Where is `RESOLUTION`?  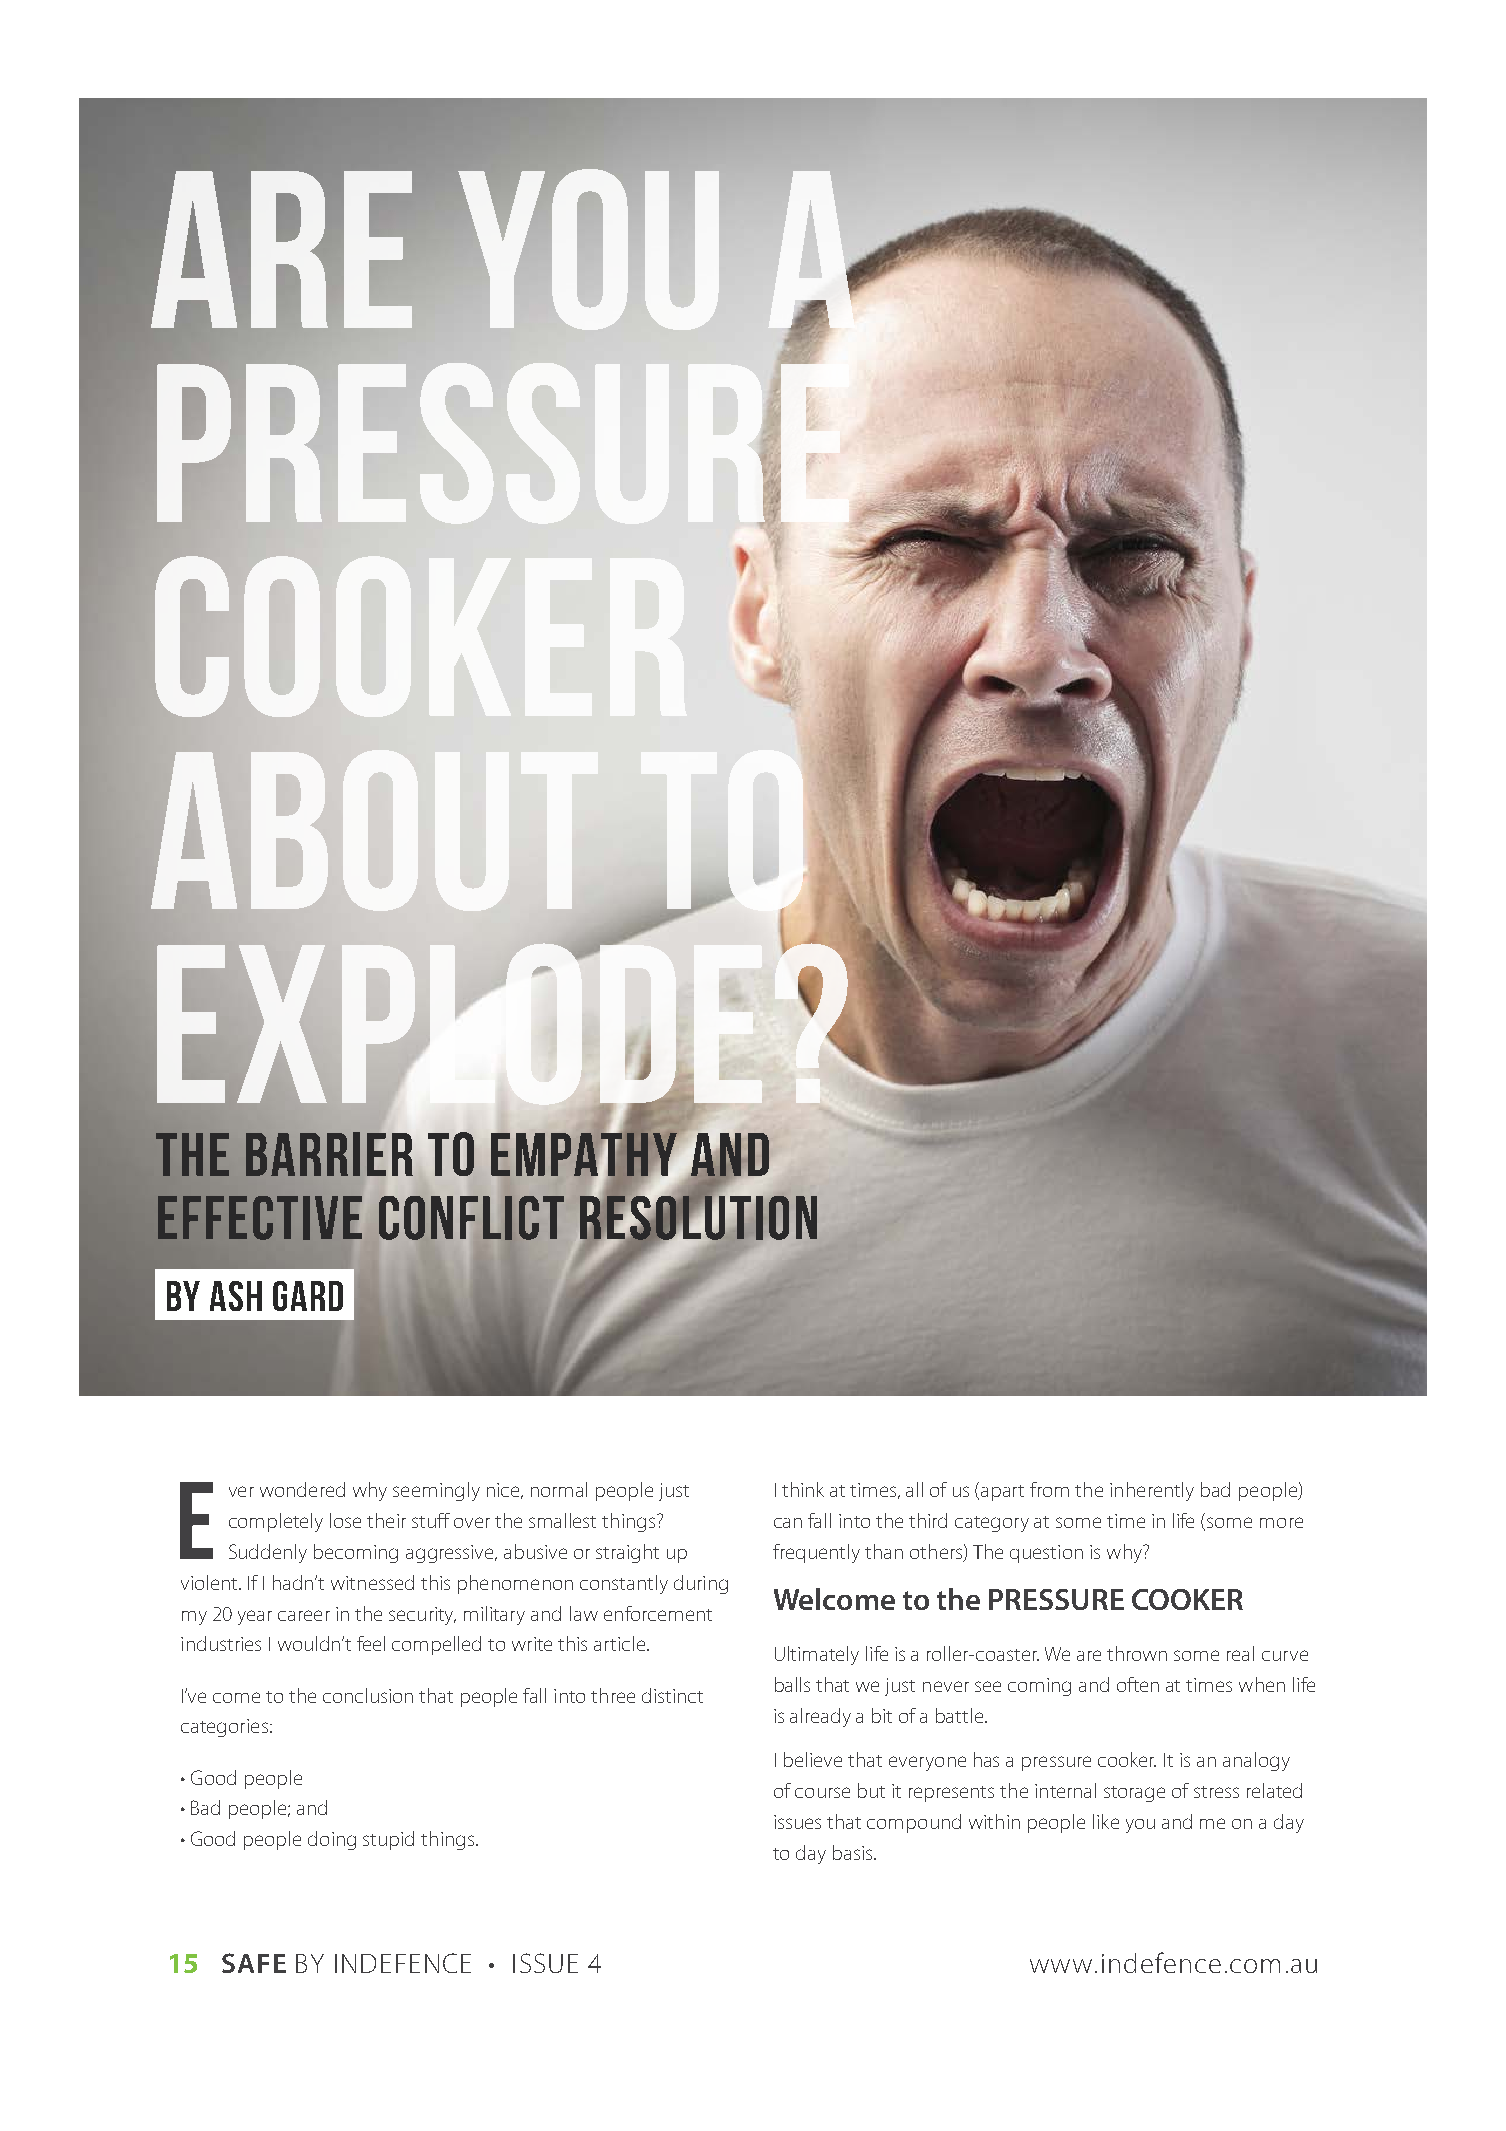
RESOLUTION is located at coordinates (698, 1217).
